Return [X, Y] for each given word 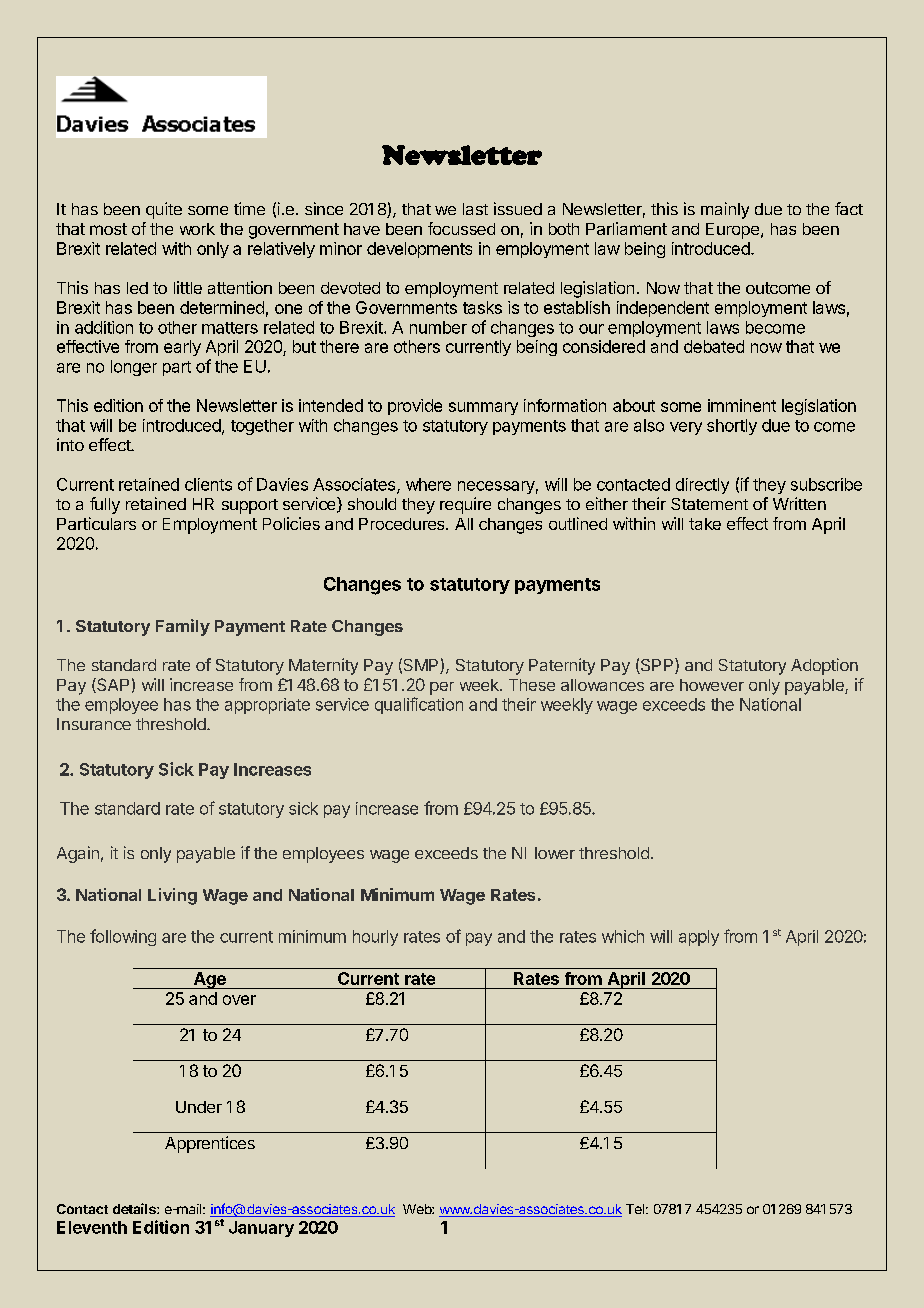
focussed [461, 228]
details [135, 1208]
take [705, 524]
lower [555, 853]
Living [172, 896]
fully [105, 505]
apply [699, 938]
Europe [732, 231]
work [197, 229]
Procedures [403, 524]
